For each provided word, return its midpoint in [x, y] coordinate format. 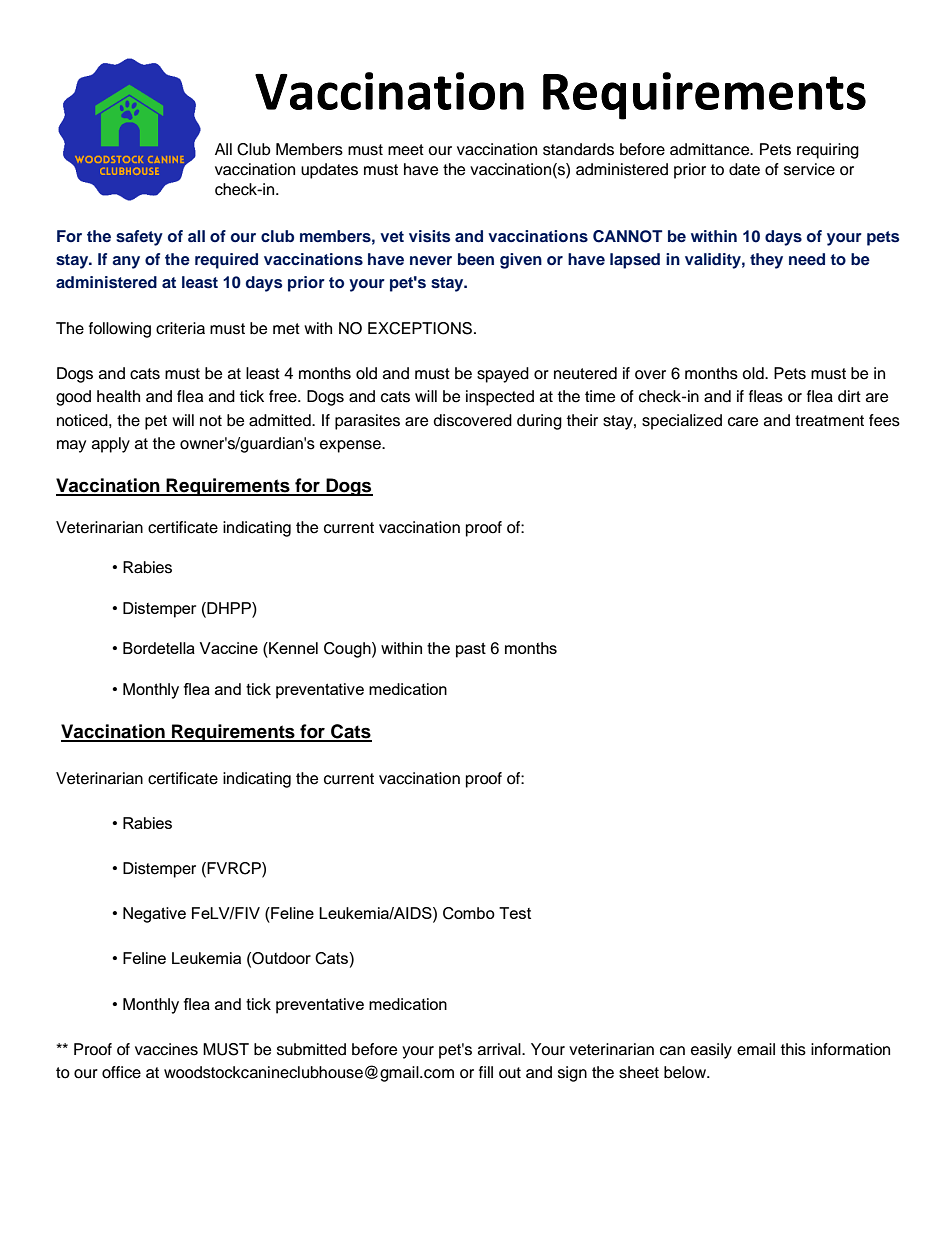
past [471, 650]
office [121, 1072]
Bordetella [159, 648]
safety [139, 238]
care [743, 422]
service [809, 169]
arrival [500, 1049]
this [793, 1049]
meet [406, 150]
